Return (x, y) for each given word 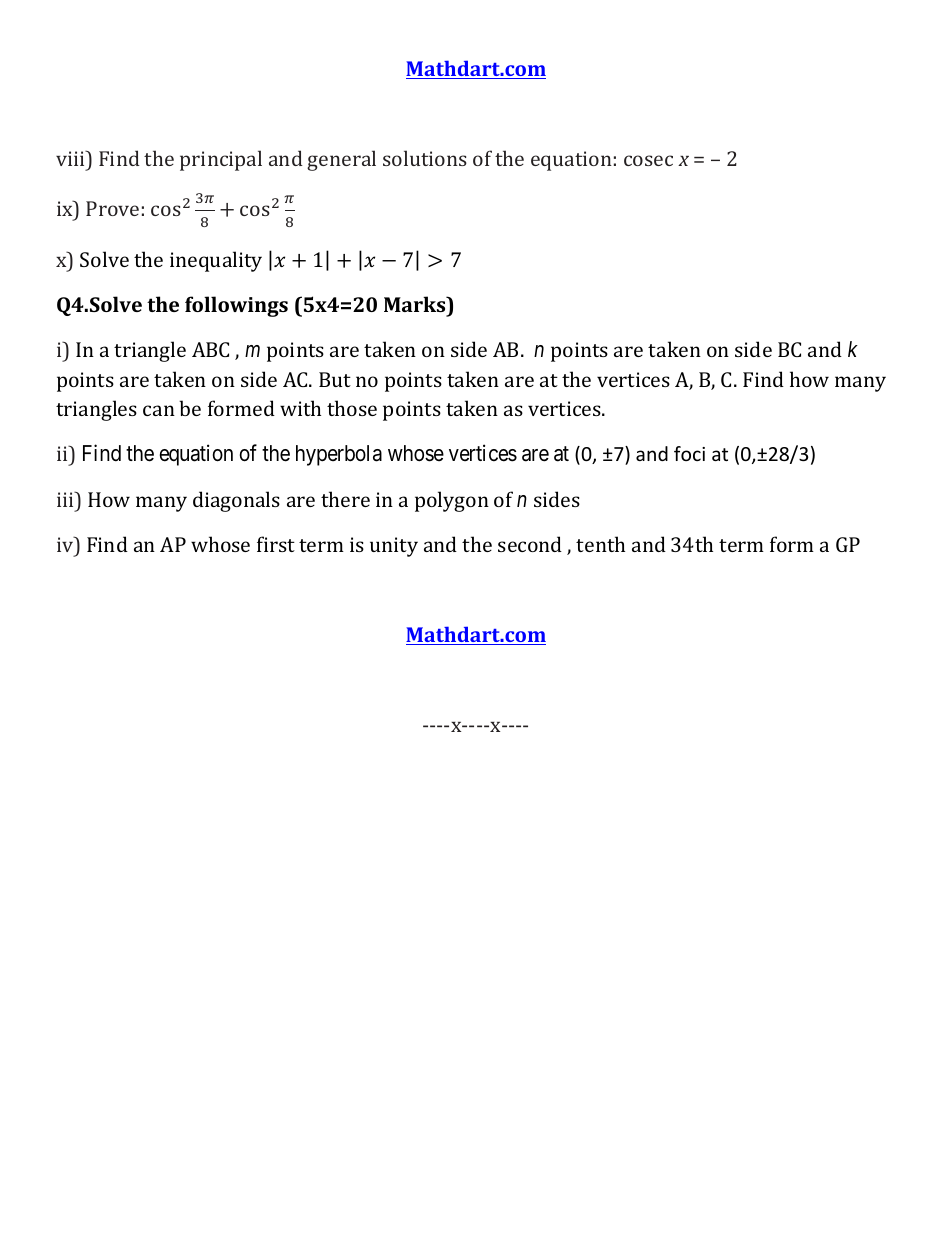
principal (221, 160)
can (159, 410)
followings (236, 306)
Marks (416, 304)
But (335, 379)
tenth (600, 544)
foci (689, 453)
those (352, 408)
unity (394, 547)
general (341, 160)
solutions (425, 158)
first (276, 544)
